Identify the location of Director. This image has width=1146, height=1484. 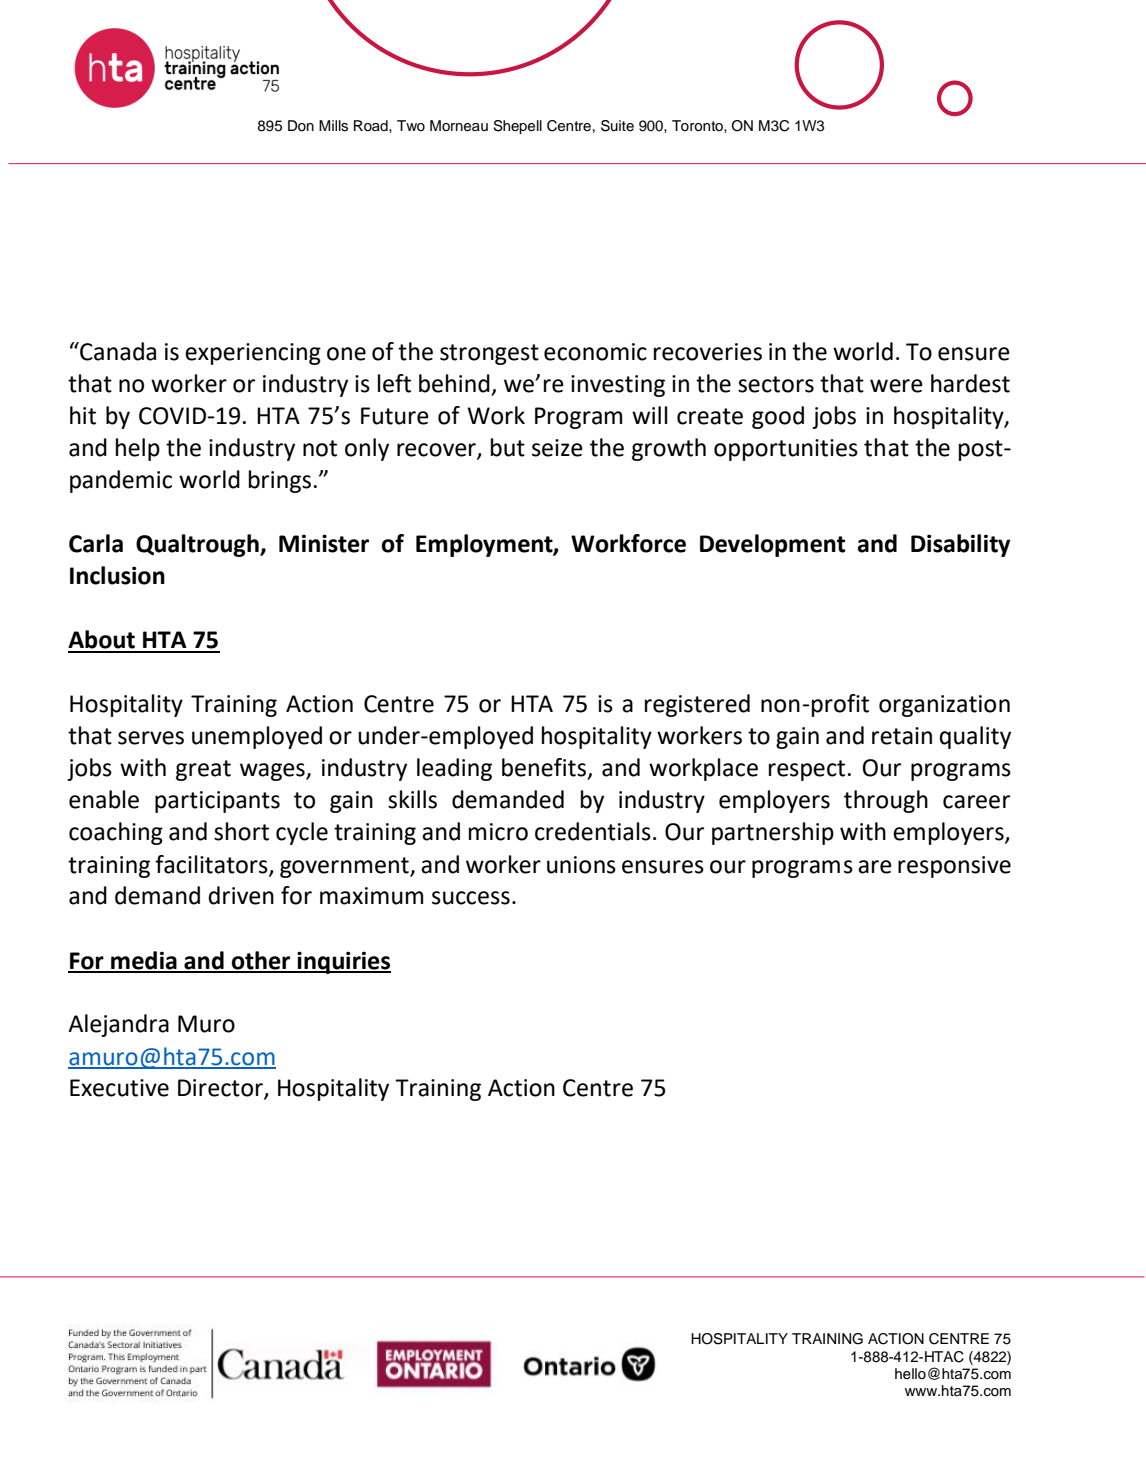
(221, 1089).
